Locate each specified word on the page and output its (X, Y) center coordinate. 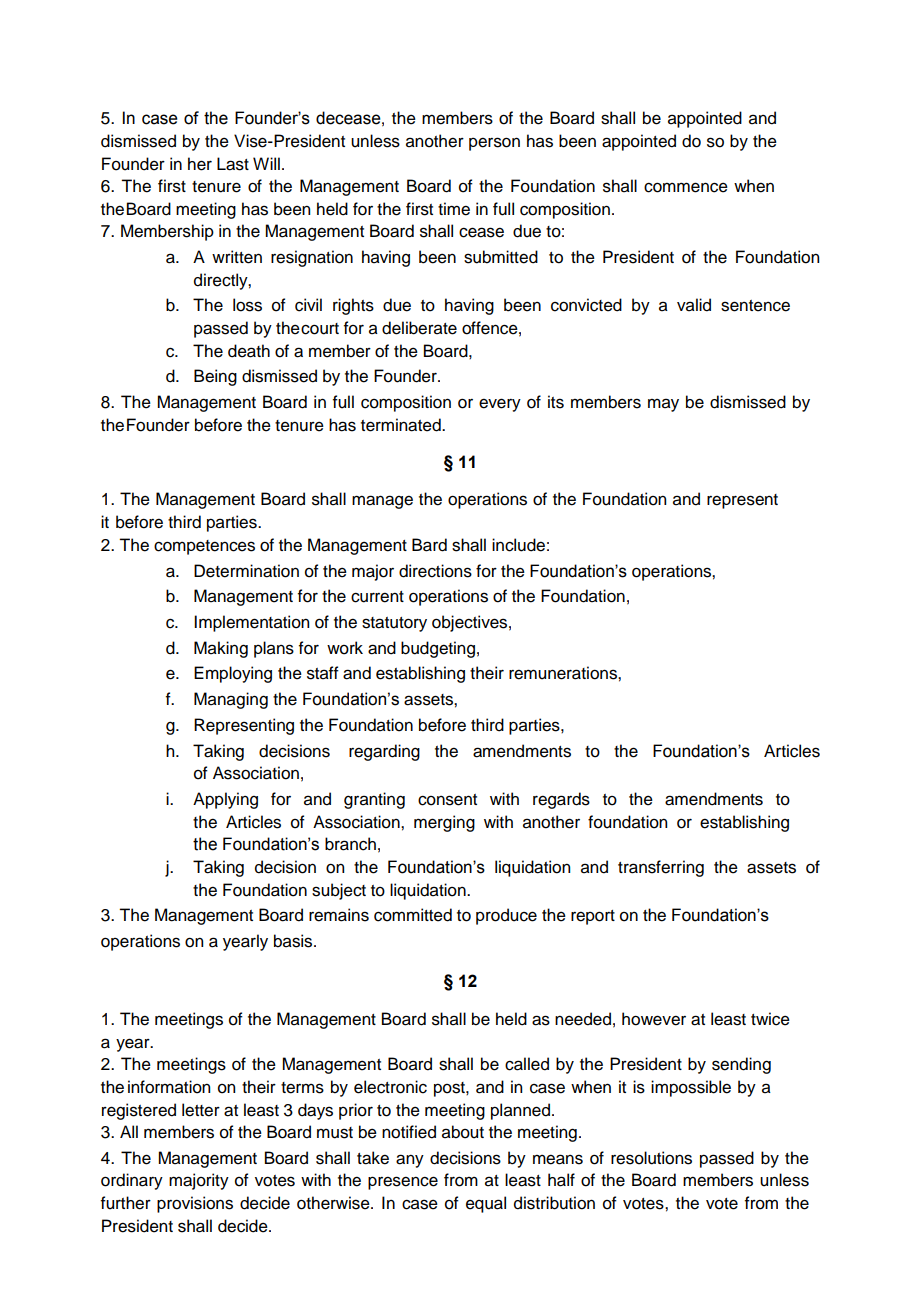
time (454, 209)
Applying (225, 800)
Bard (429, 545)
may (663, 405)
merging (444, 823)
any (410, 1161)
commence (686, 187)
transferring (661, 868)
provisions (195, 1204)
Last (233, 164)
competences (204, 547)
